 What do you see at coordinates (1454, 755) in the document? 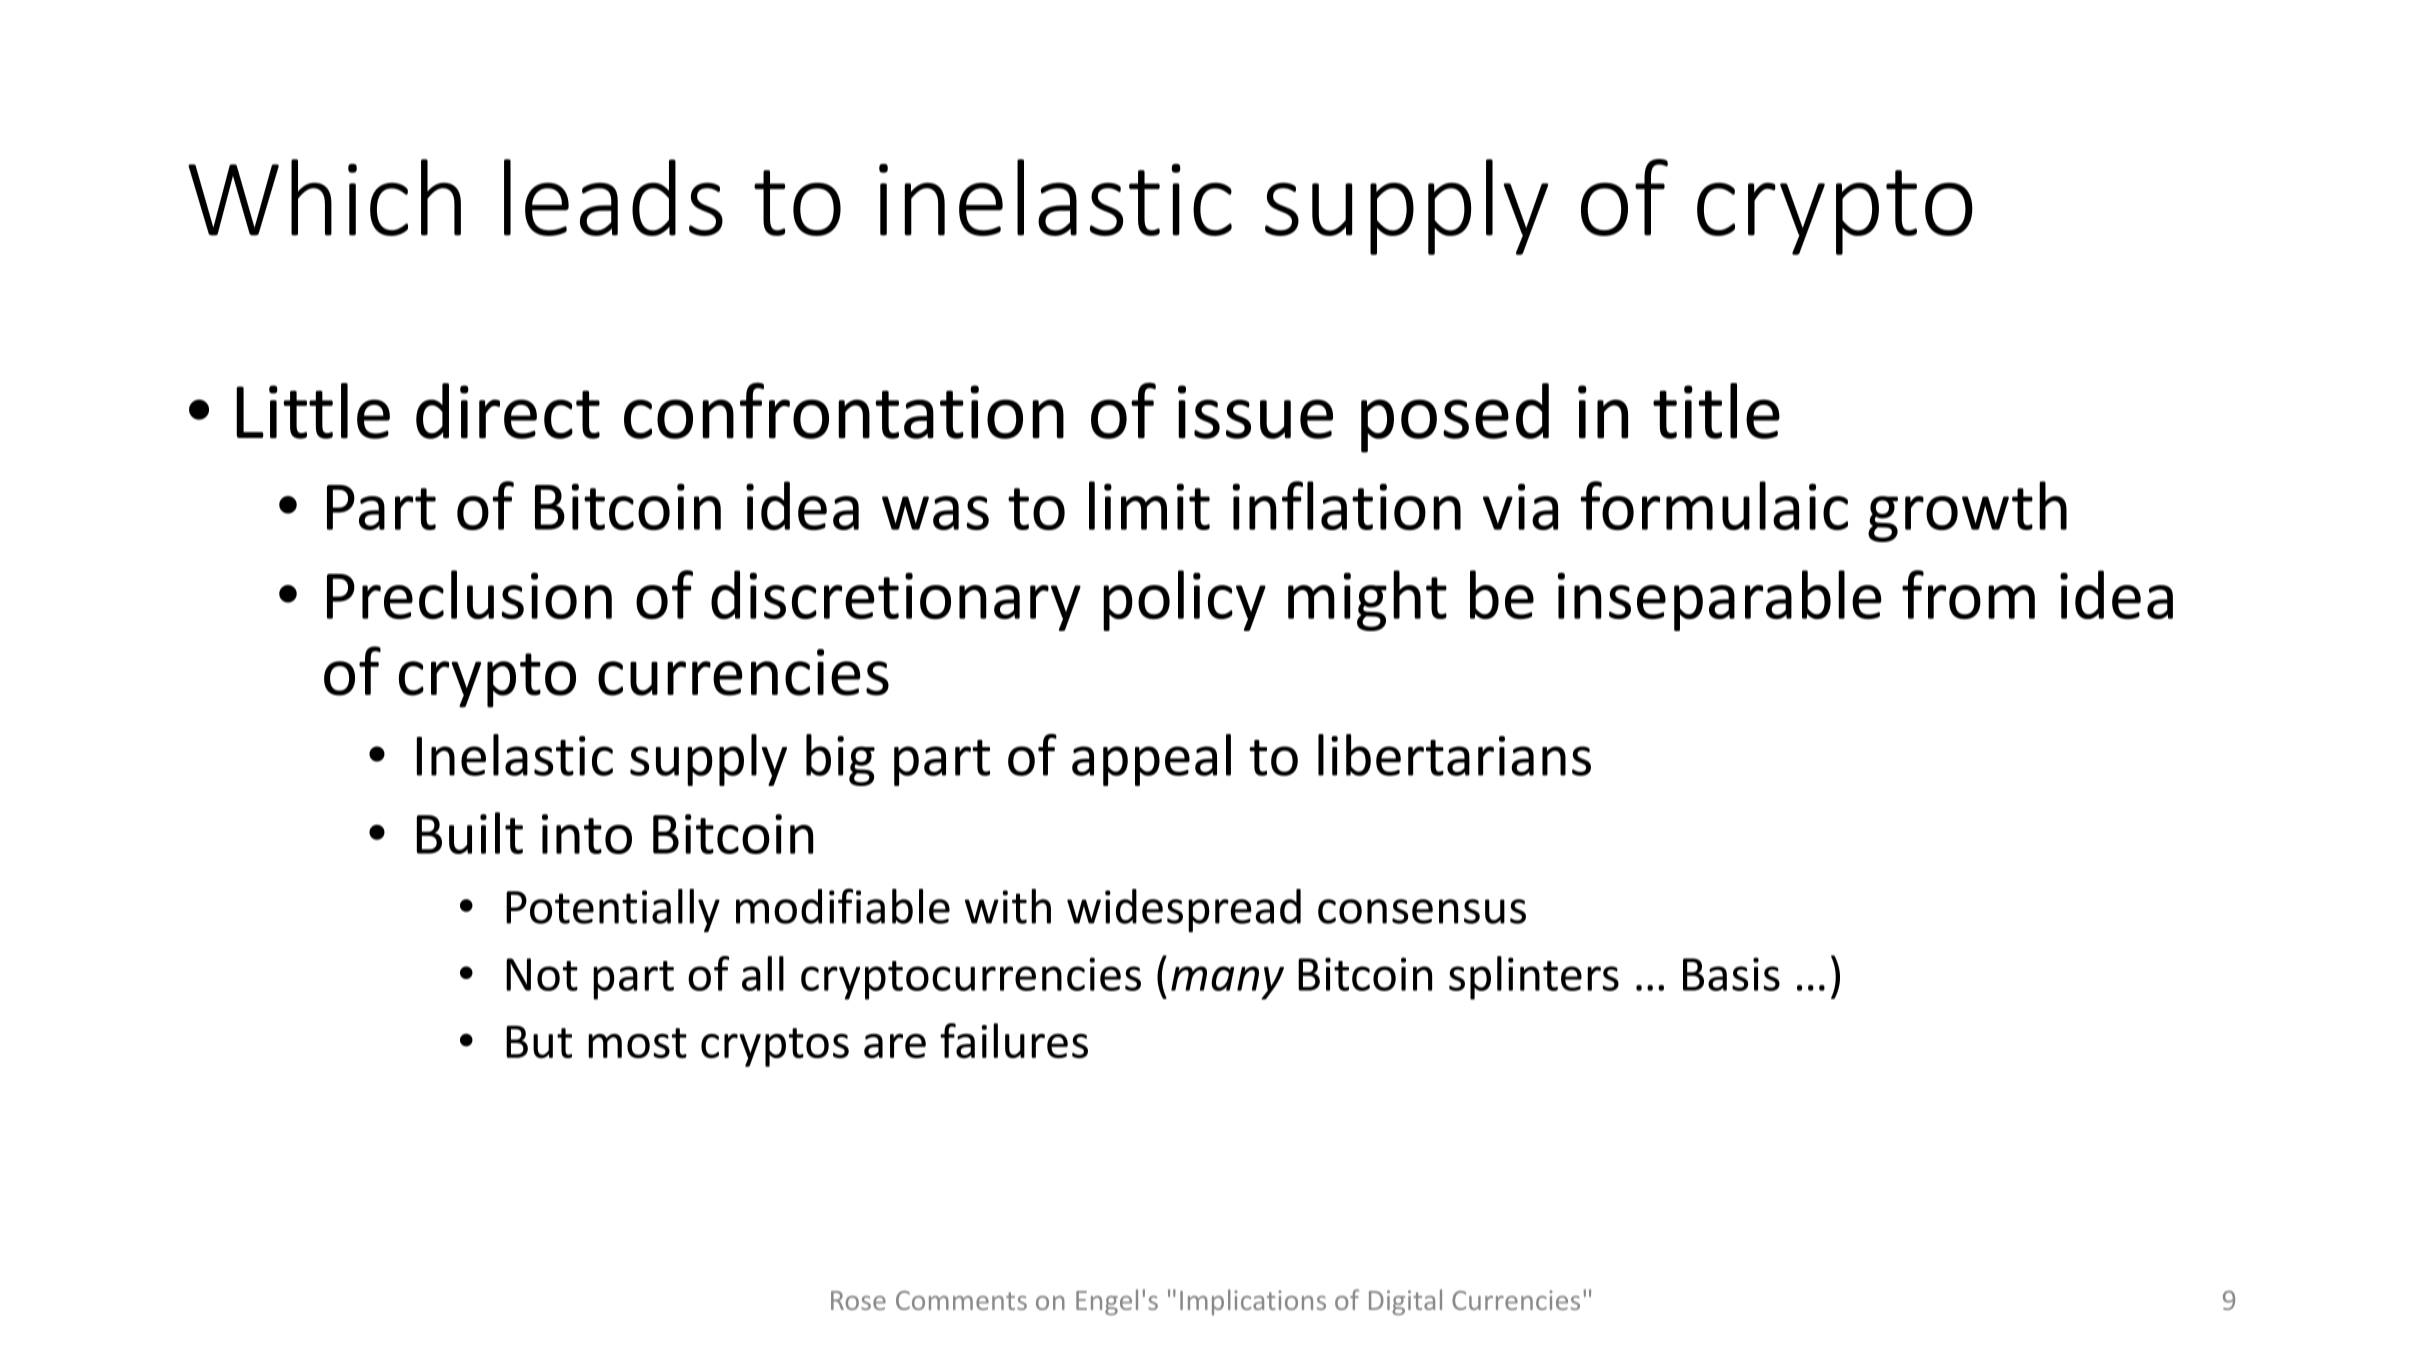
I see `libertarians` at bounding box center [1454, 755].
